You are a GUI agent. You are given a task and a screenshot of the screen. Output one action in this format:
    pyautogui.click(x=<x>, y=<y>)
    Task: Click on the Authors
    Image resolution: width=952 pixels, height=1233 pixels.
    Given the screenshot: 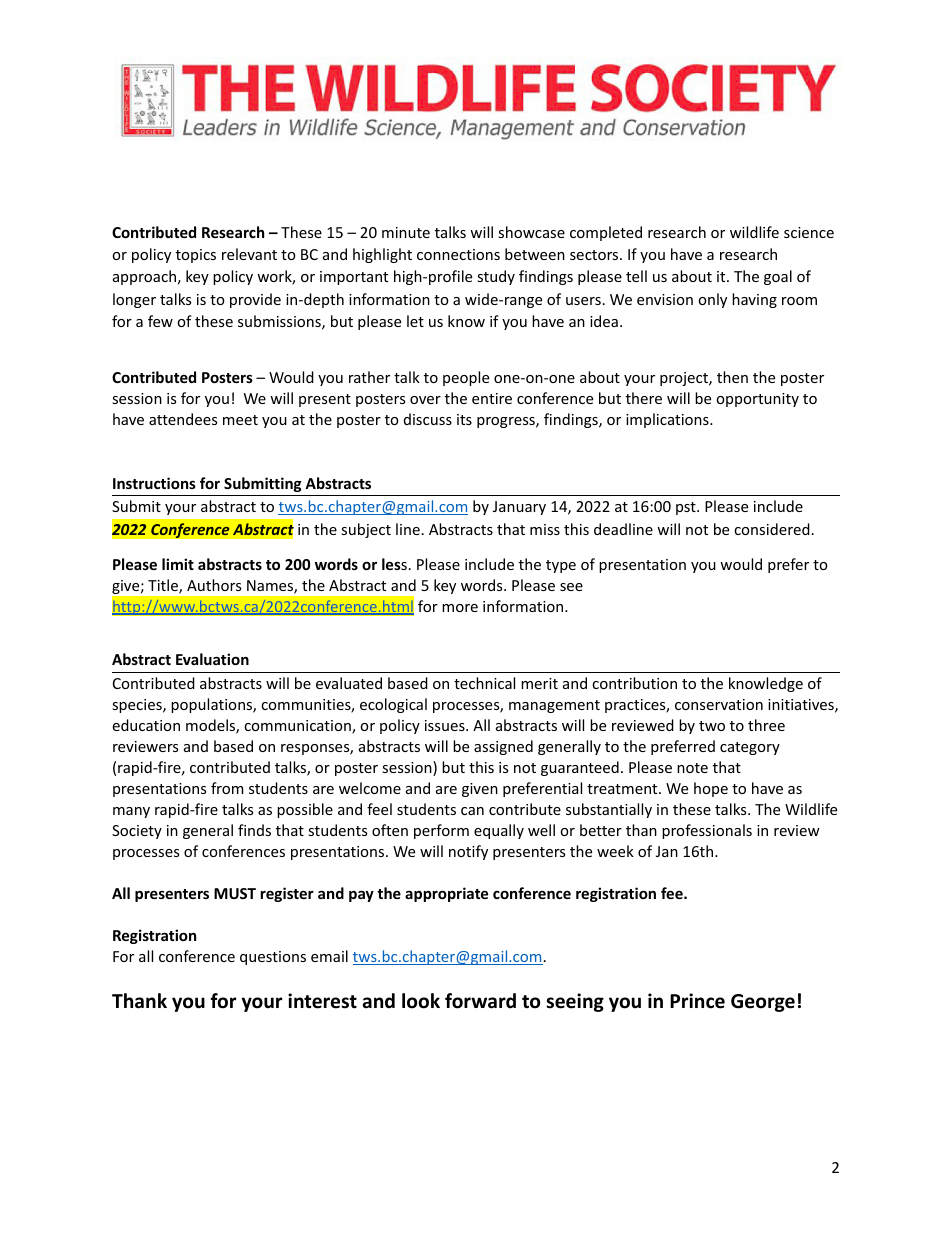 What is the action you would take?
    pyautogui.click(x=214, y=585)
